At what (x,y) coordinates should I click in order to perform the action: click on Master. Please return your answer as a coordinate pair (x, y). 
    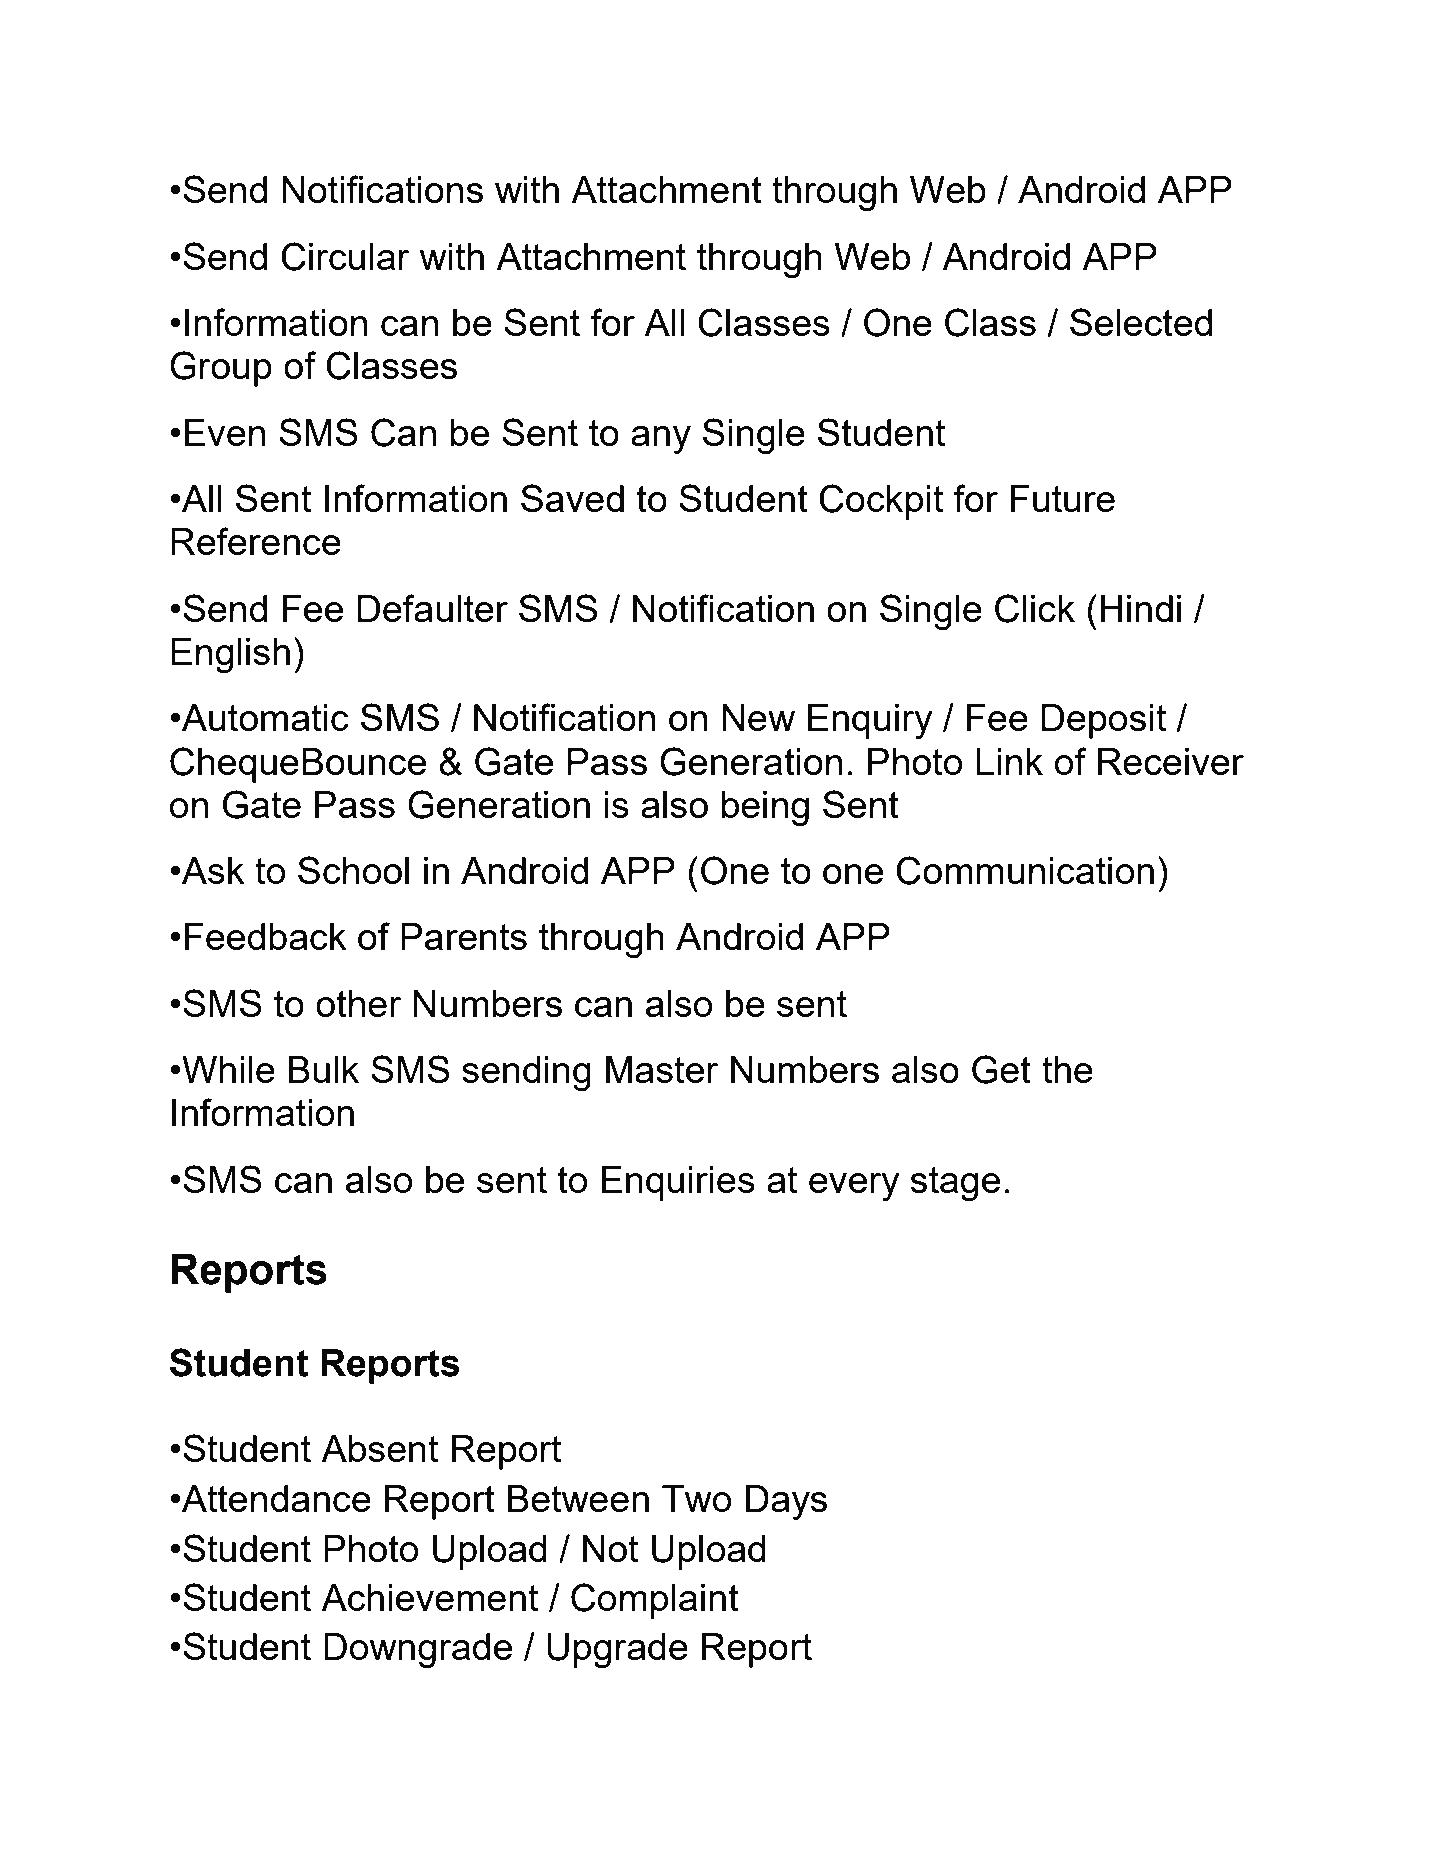
    Looking at the image, I should click on (662, 1069).
